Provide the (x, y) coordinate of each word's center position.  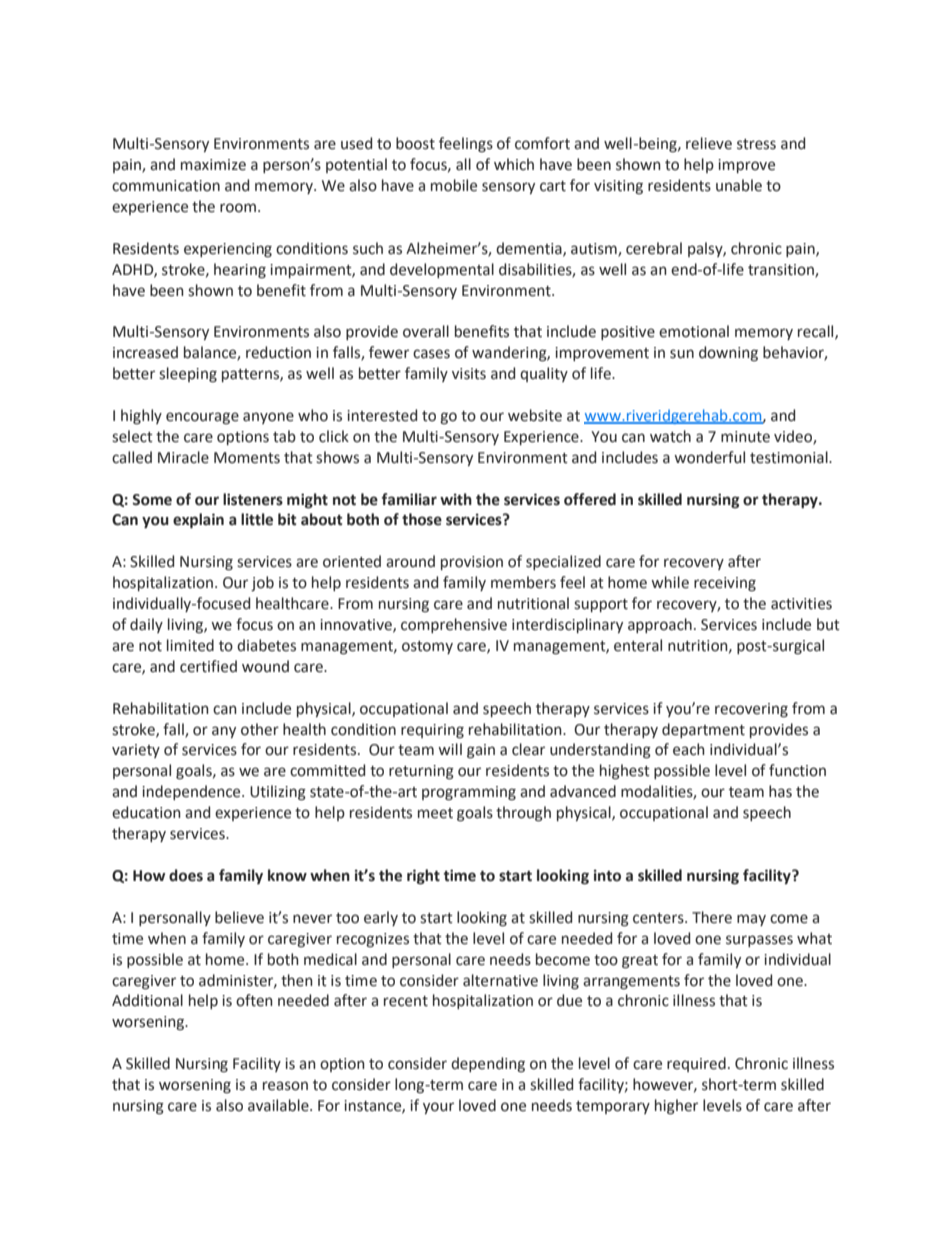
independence (192, 792)
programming (469, 793)
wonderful (709, 457)
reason (285, 1086)
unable (739, 185)
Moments (247, 458)
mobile (454, 185)
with (456, 499)
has (780, 791)
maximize (213, 165)
